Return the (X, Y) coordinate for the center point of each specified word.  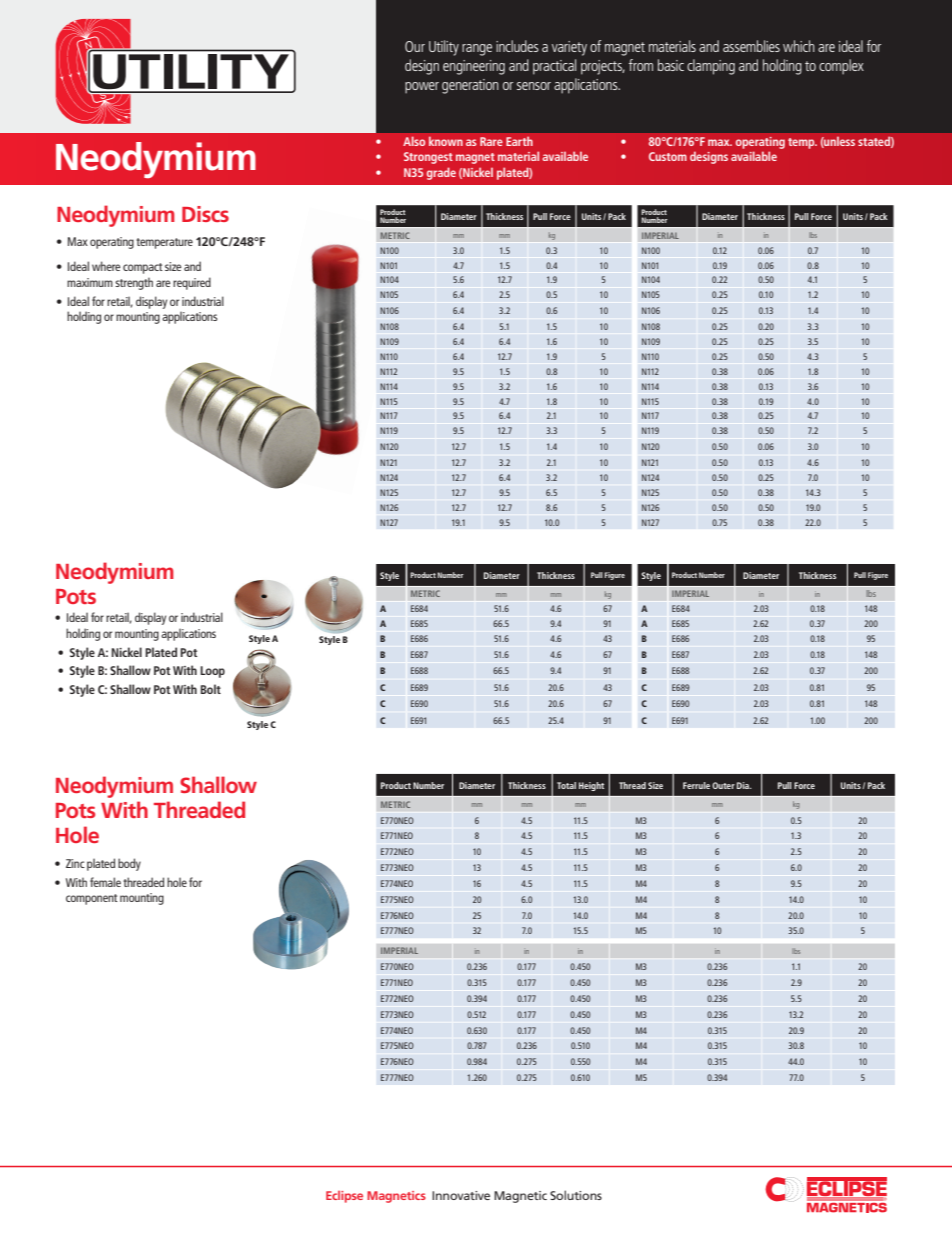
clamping (711, 67)
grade (441, 173)
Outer (723, 785)
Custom (668, 156)
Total (566, 785)
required (192, 283)
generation (470, 86)
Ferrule (696, 785)
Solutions (576, 1195)
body (129, 864)
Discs (205, 214)
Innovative (461, 1195)
